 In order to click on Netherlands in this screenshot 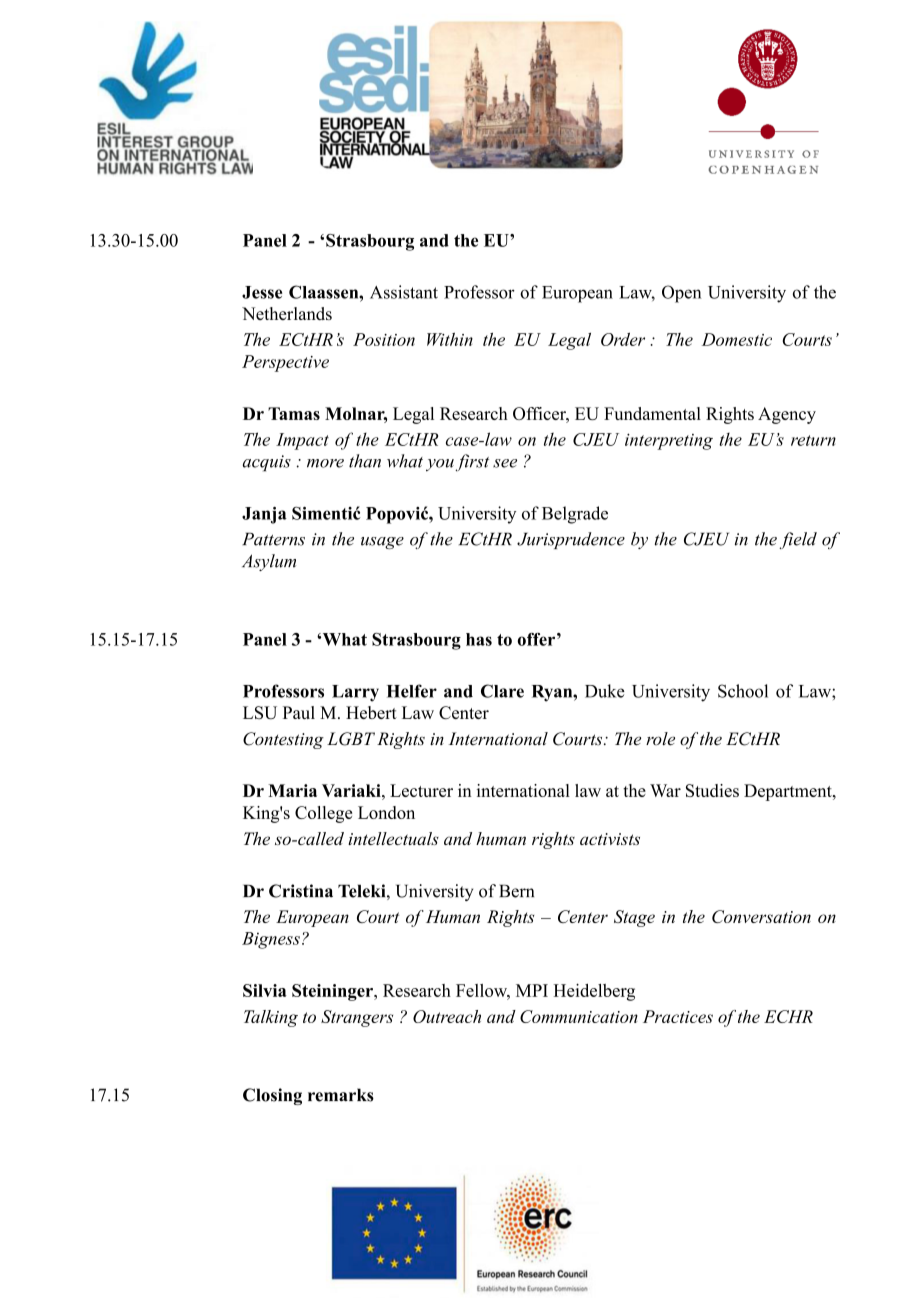, I will do `click(287, 313)`.
